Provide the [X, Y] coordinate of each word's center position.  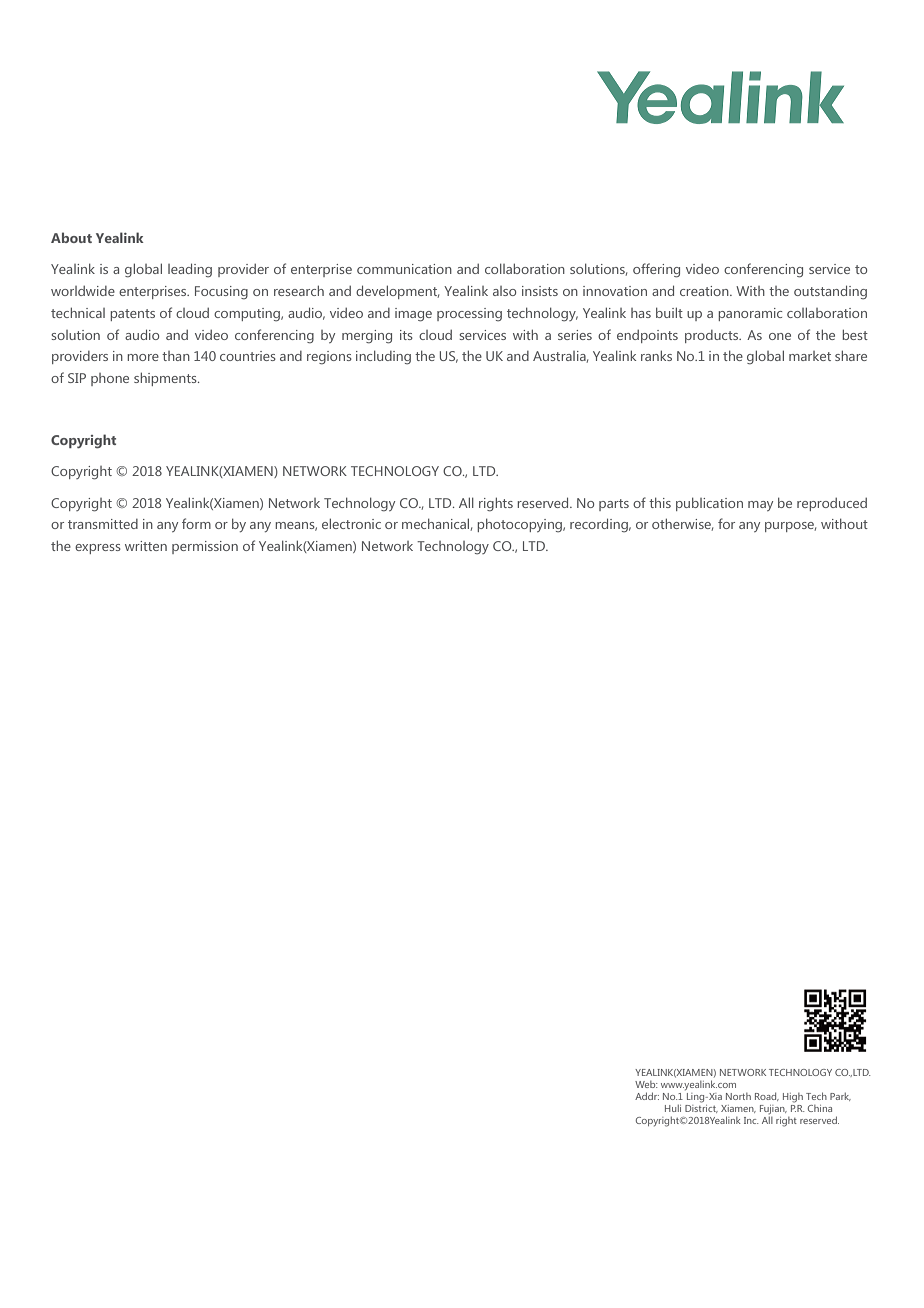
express [98, 549]
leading [190, 270]
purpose [790, 527]
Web [646, 1084]
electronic [351, 523]
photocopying [520, 525]
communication [404, 269]
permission [205, 547]
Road [767, 1096]
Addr [647, 1096]
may [760, 506]
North [738, 1096]
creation [705, 291]
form [196, 523]
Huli [673, 1108]
